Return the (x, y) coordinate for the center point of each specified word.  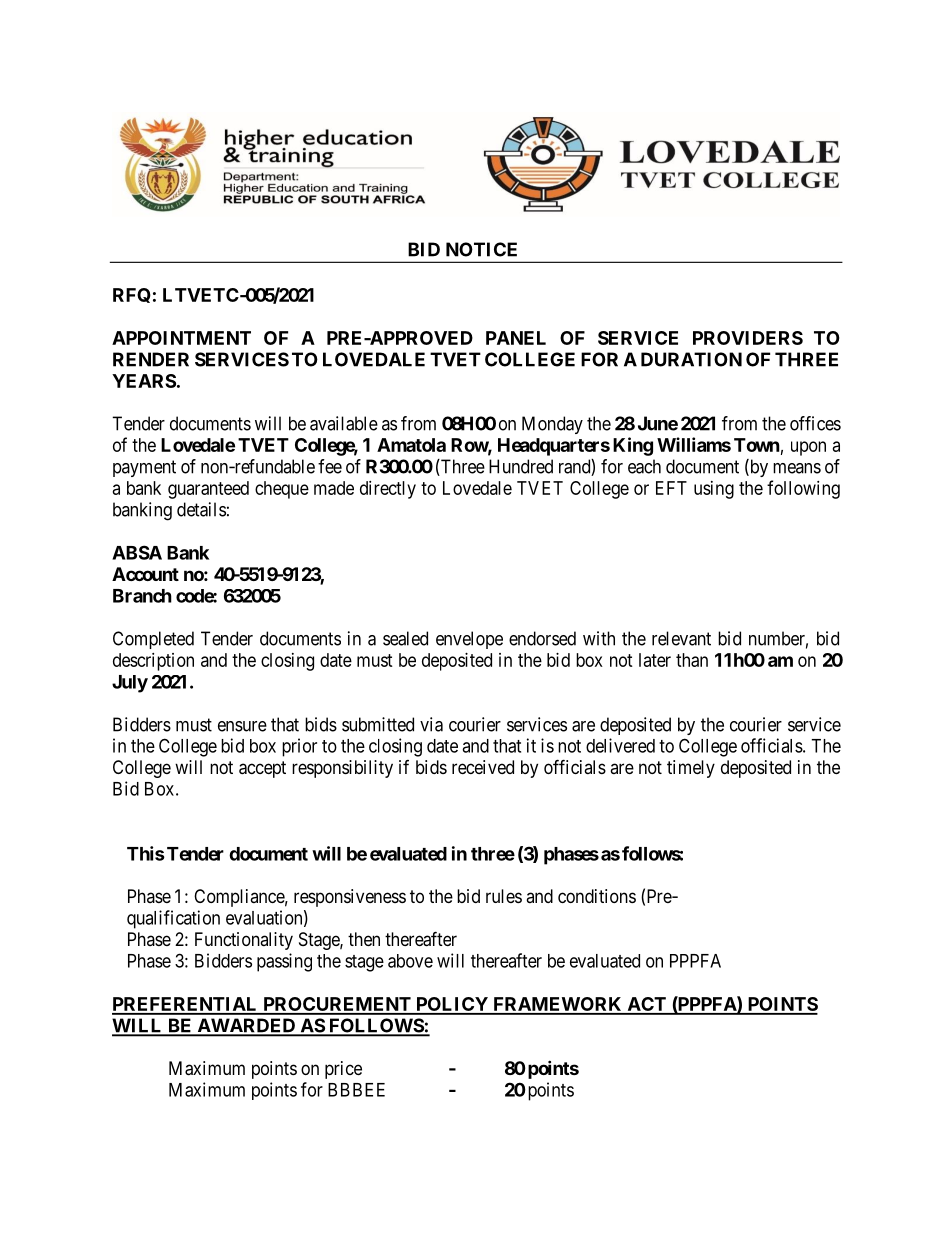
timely (691, 769)
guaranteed (208, 490)
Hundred (521, 466)
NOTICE (481, 249)
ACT (646, 1005)
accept (262, 769)
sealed (405, 638)
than (692, 660)
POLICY (452, 1005)
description (153, 662)
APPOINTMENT (181, 338)
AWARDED (246, 1026)
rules (504, 896)
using (714, 490)
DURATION (691, 359)
